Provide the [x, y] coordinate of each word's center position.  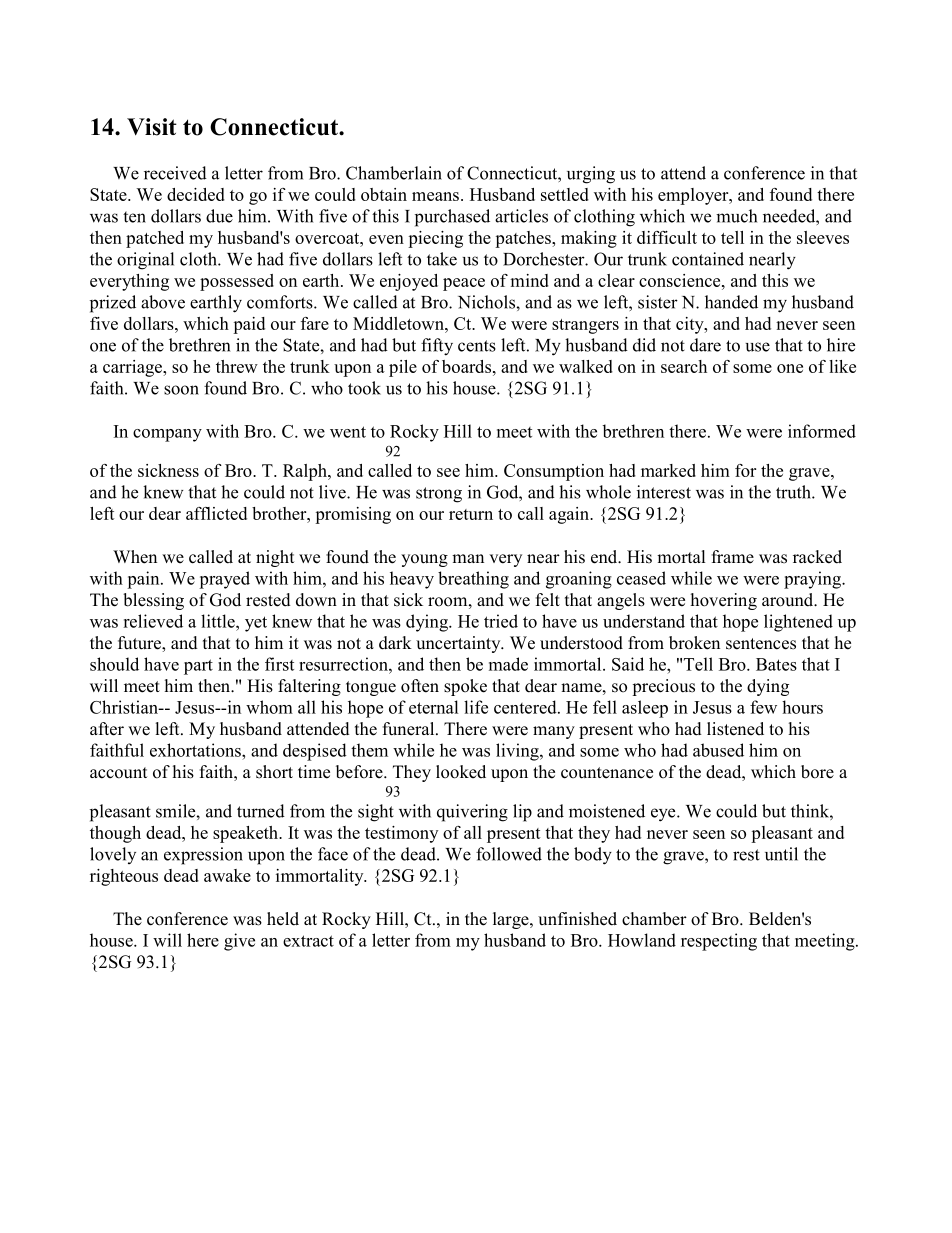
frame [733, 557]
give [239, 942]
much [736, 216]
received [175, 173]
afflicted [216, 513]
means [435, 196]
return [471, 514]
